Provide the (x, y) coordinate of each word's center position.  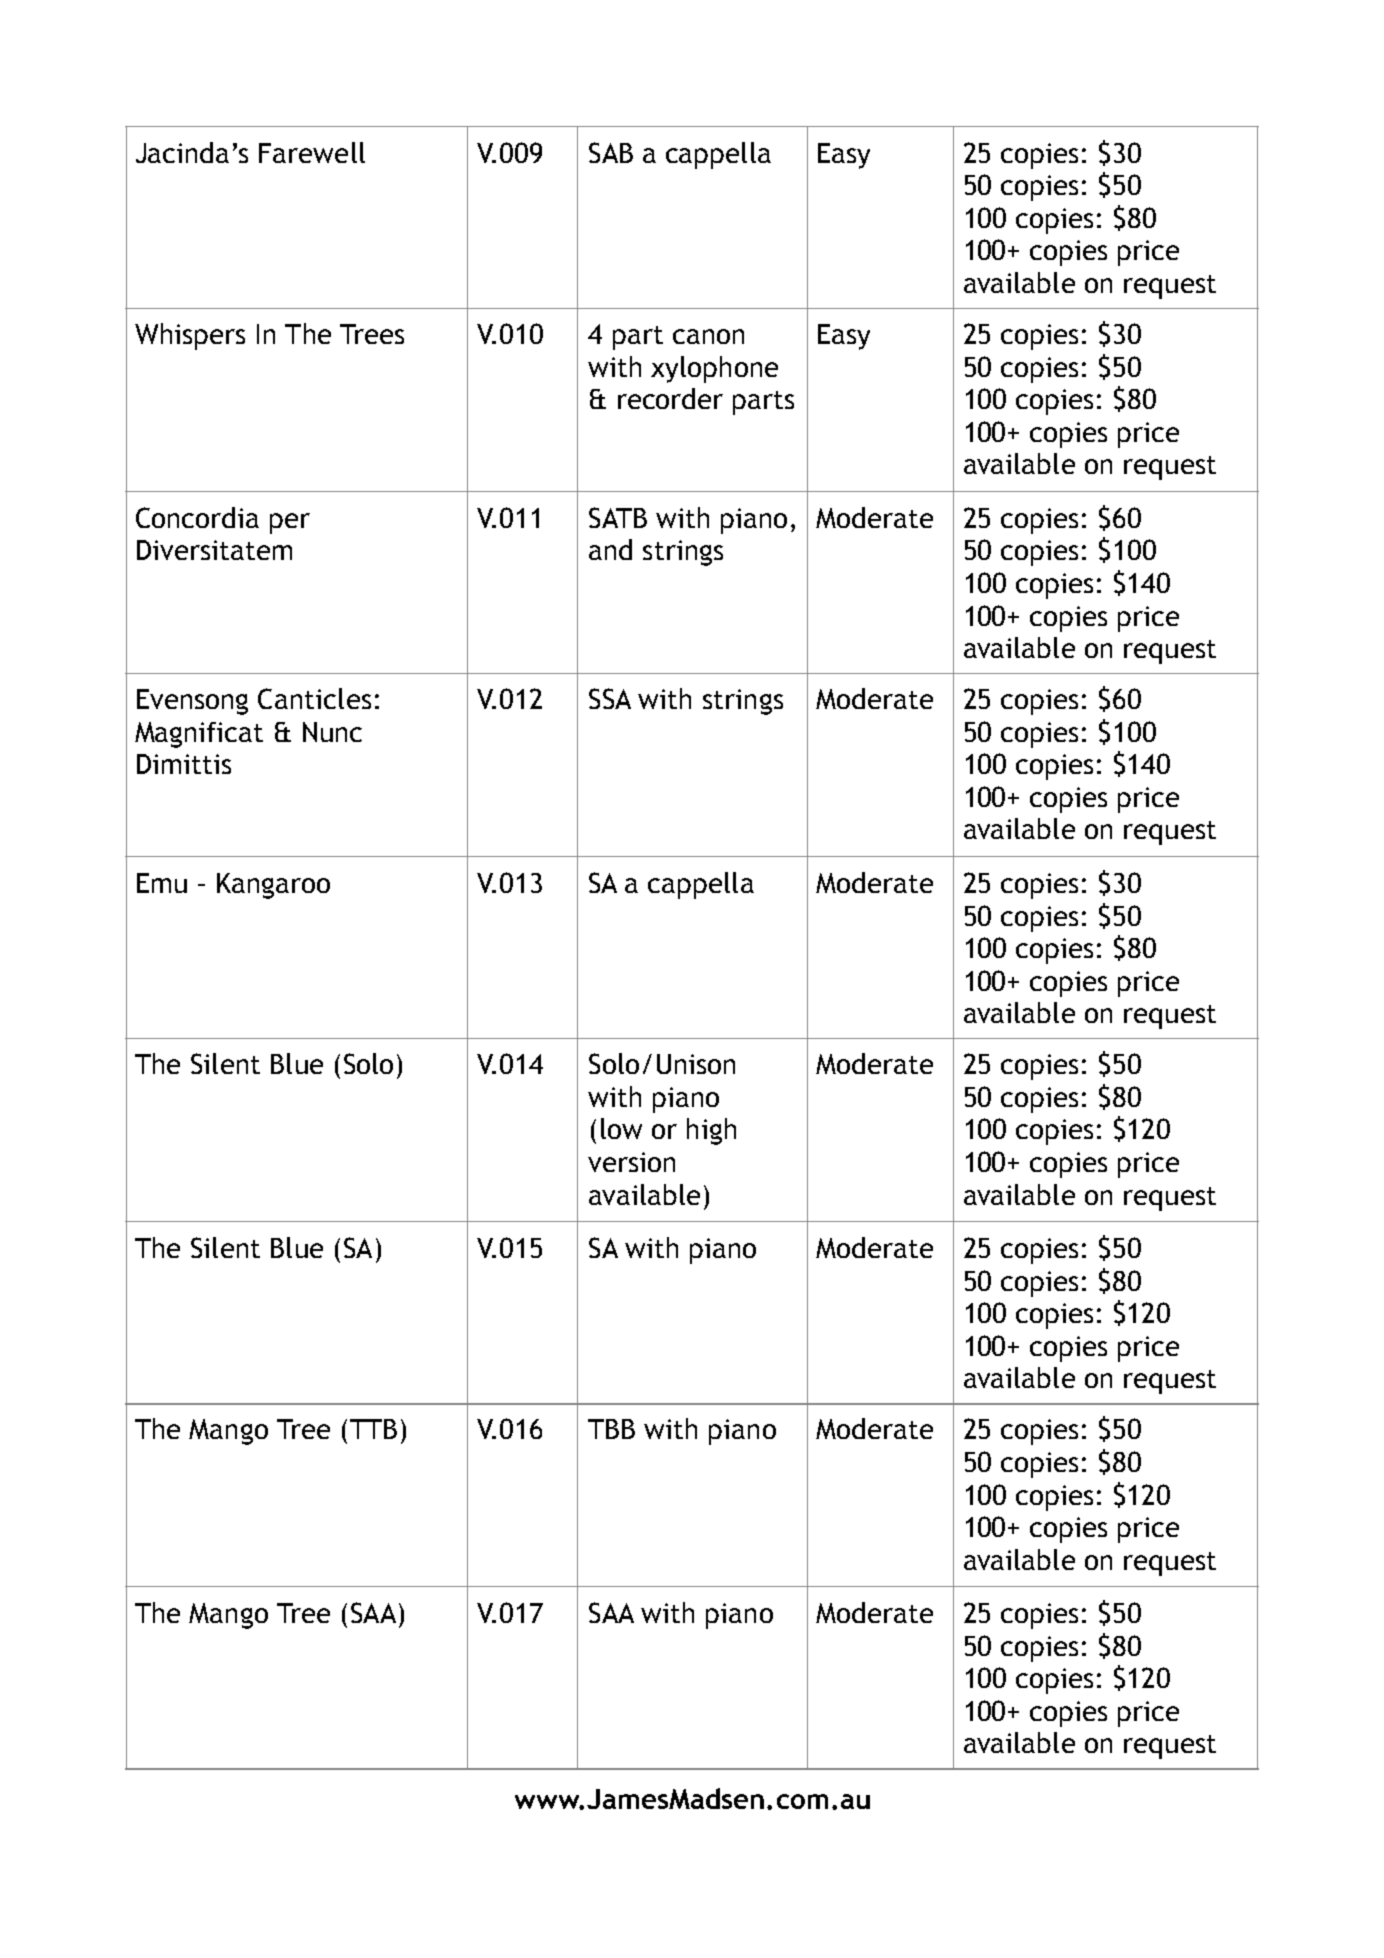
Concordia (197, 517)
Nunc (332, 732)
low (621, 1128)
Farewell (312, 152)
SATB (618, 517)
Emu (162, 883)
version (631, 1162)
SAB (611, 152)
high (711, 1131)
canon (708, 336)
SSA (610, 698)
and (610, 549)
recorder (670, 398)
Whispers (190, 336)
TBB (611, 1429)
